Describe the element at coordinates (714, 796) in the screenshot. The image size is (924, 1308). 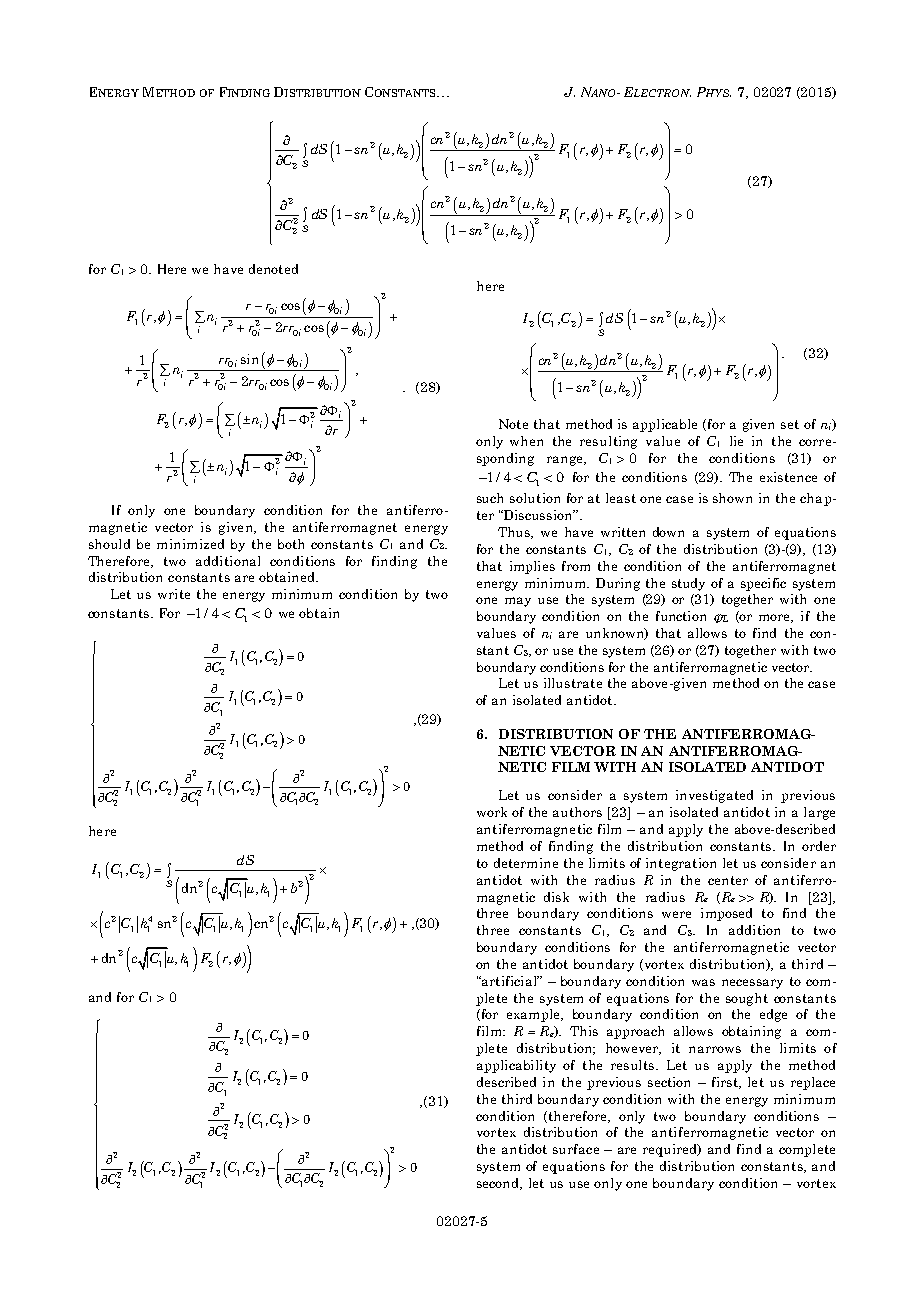
I see `investigated` at that location.
